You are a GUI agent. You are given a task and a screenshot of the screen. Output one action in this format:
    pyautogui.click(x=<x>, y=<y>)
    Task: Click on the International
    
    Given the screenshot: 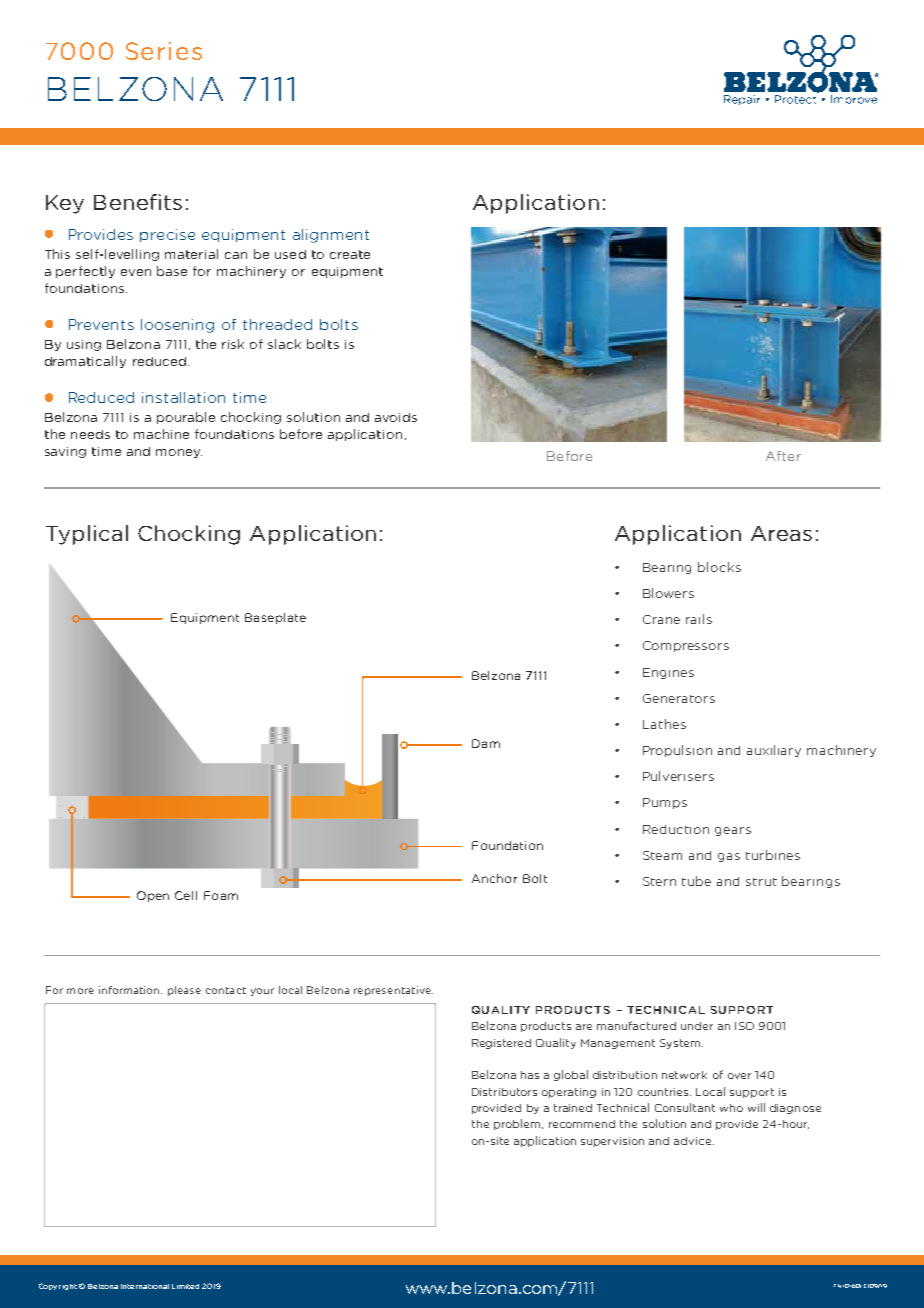 What is the action you would take?
    pyautogui.click(x=145, y=1286)
